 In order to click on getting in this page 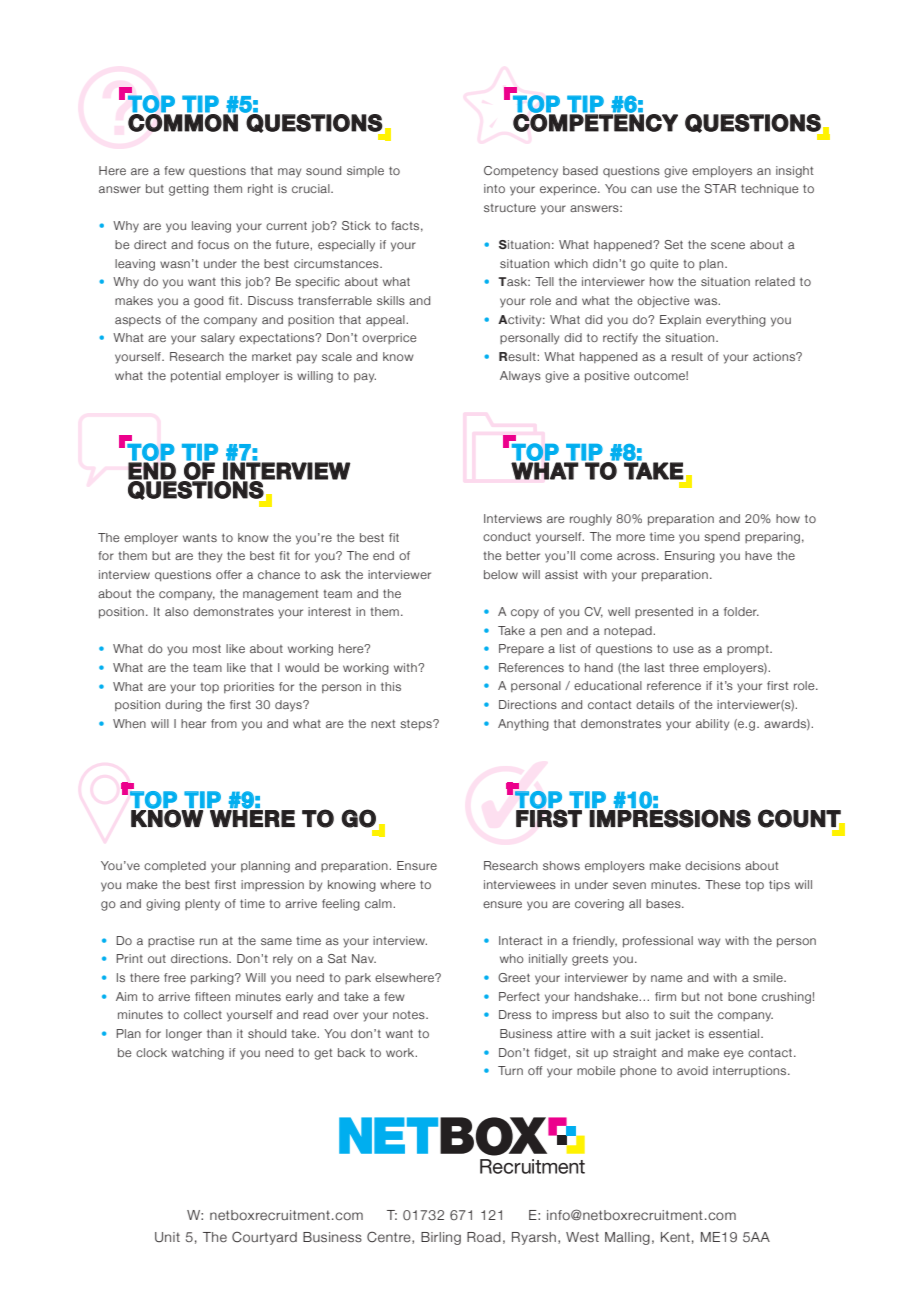, I will do `click(189, 190)`.
